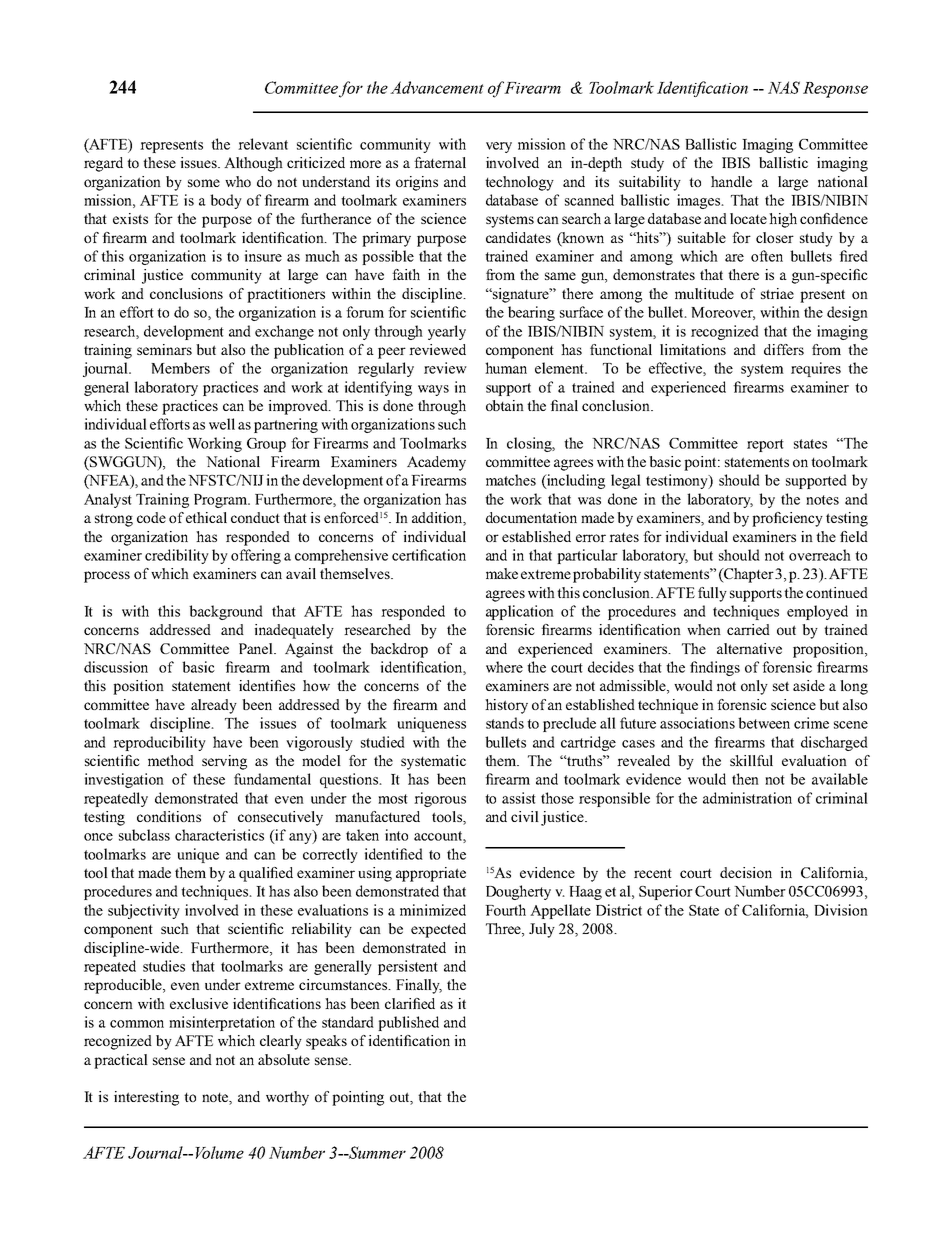 The height and width of the image is (1233, 952). I want to click on interesting, so click(146, 1098).
